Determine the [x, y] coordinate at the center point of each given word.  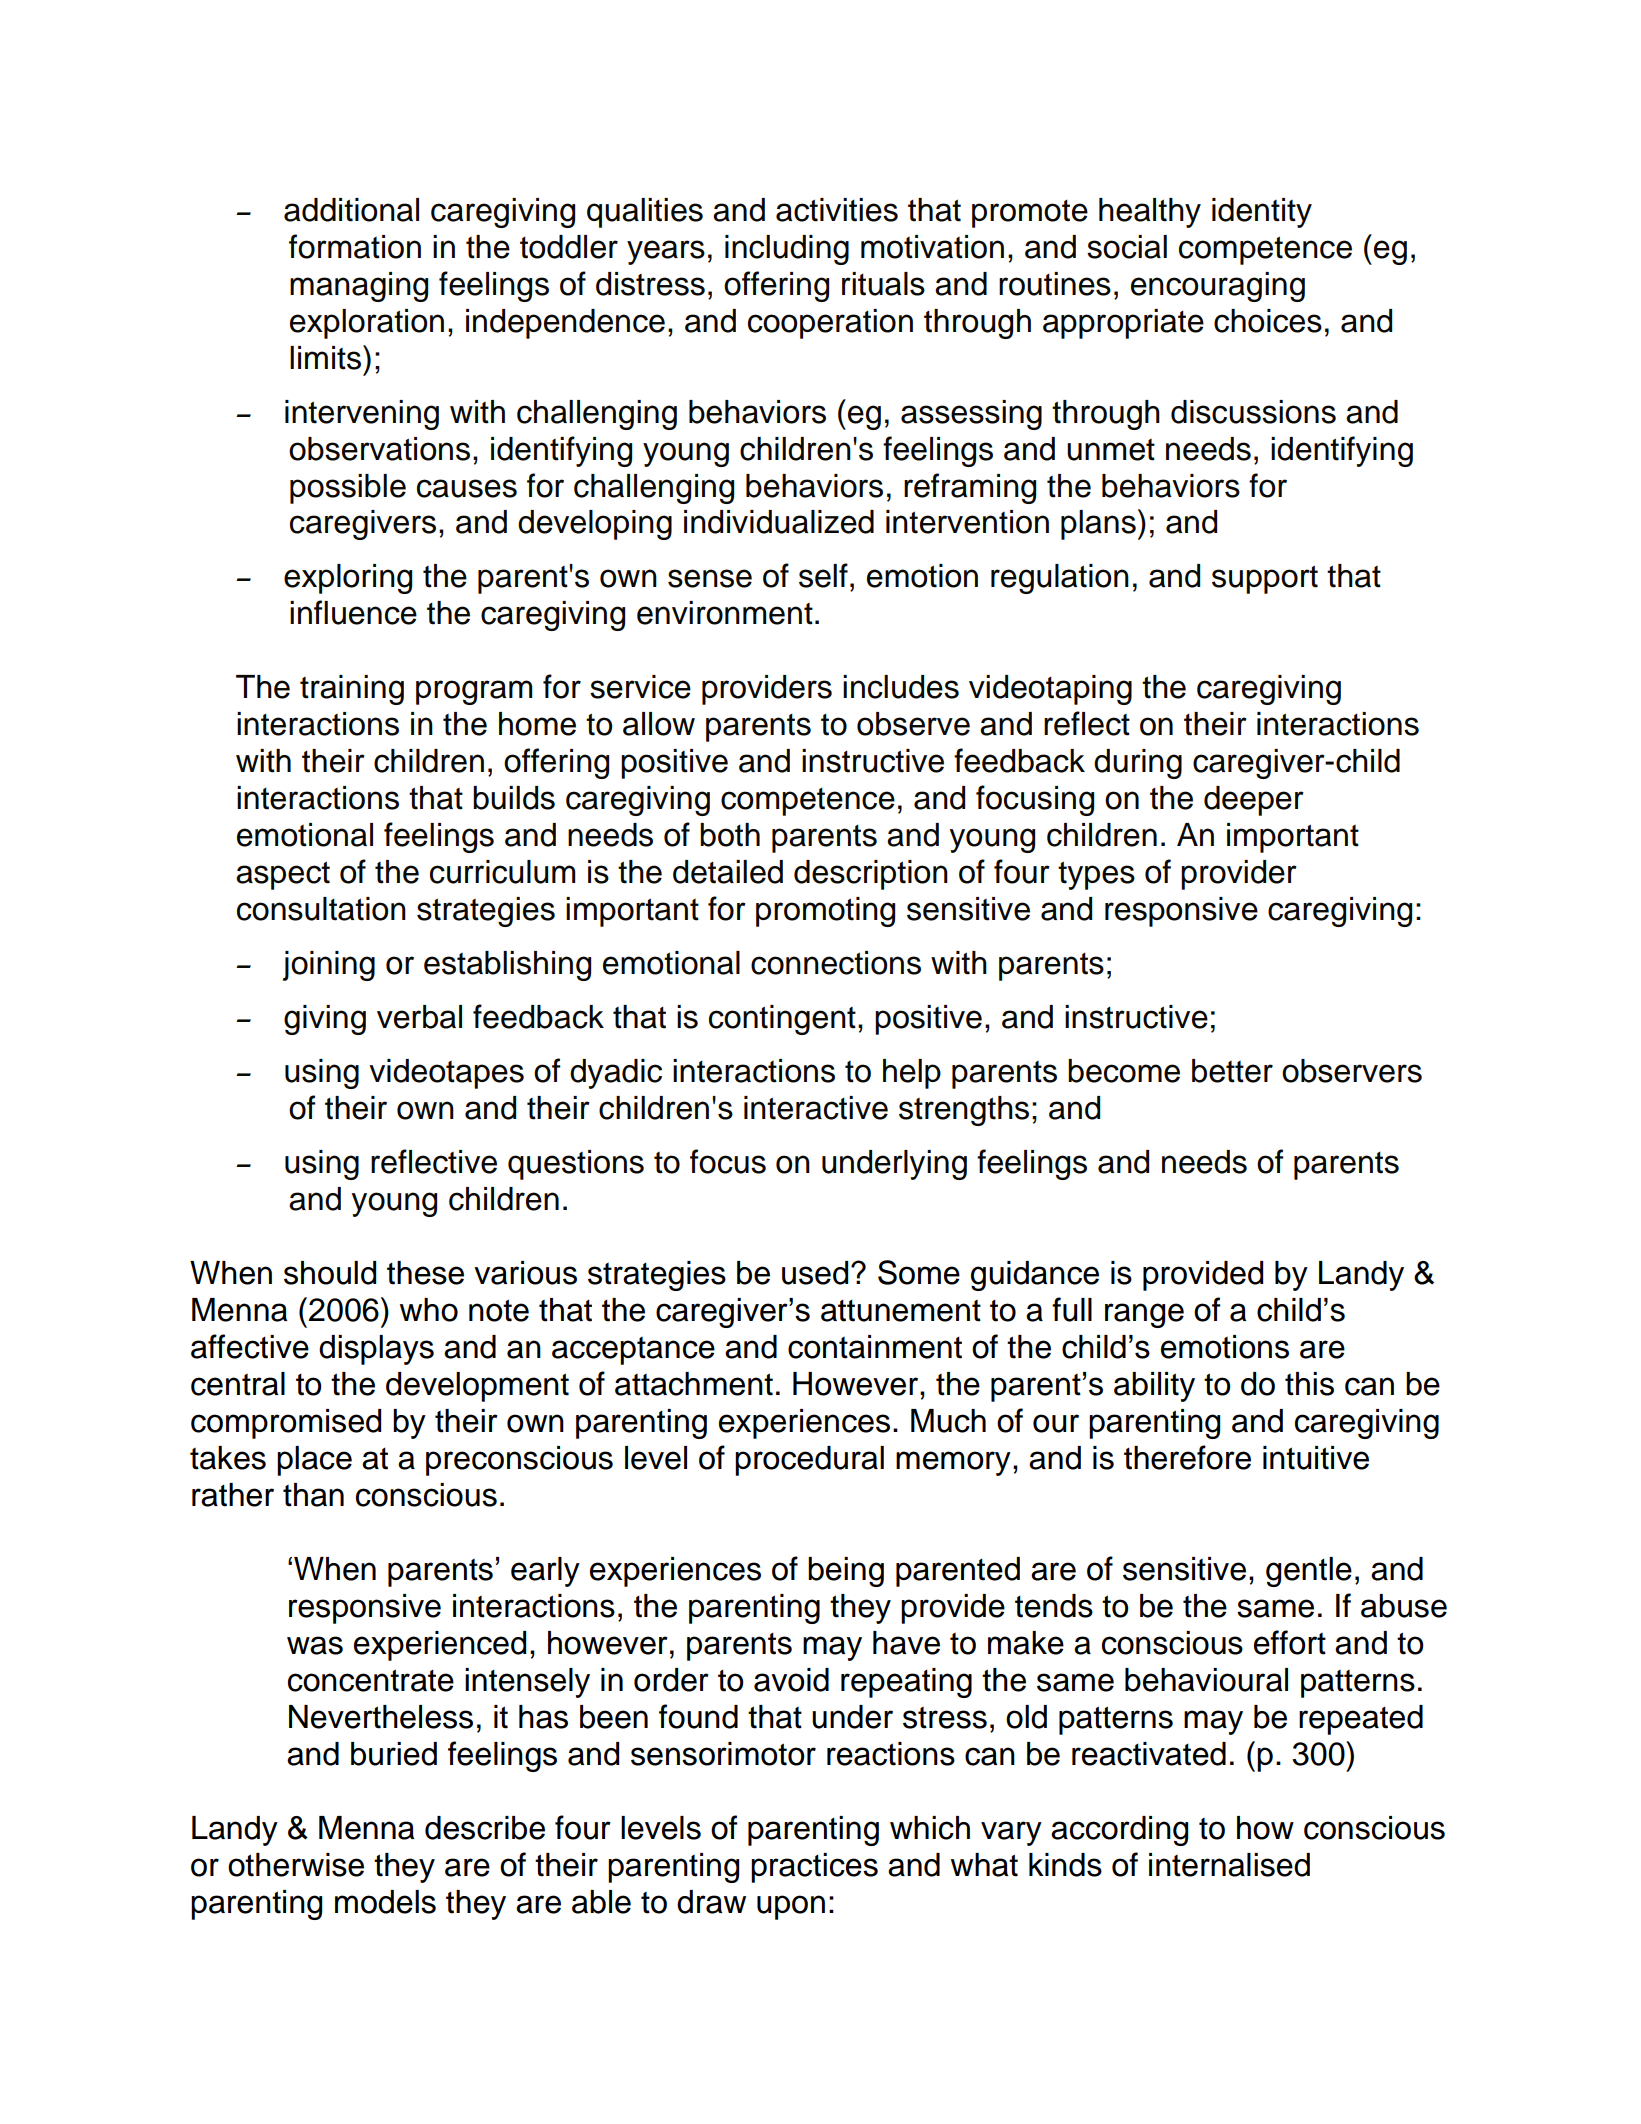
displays [376, 1350]
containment [875, 1347]
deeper [1254, 801]
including [787, 250]
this [1309, 1384]
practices [814, 1868]
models [385, 1902]
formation [355, 246]
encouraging [1218, 287]
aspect [283, 875]
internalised [1229, 1865]
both [730, 835]
